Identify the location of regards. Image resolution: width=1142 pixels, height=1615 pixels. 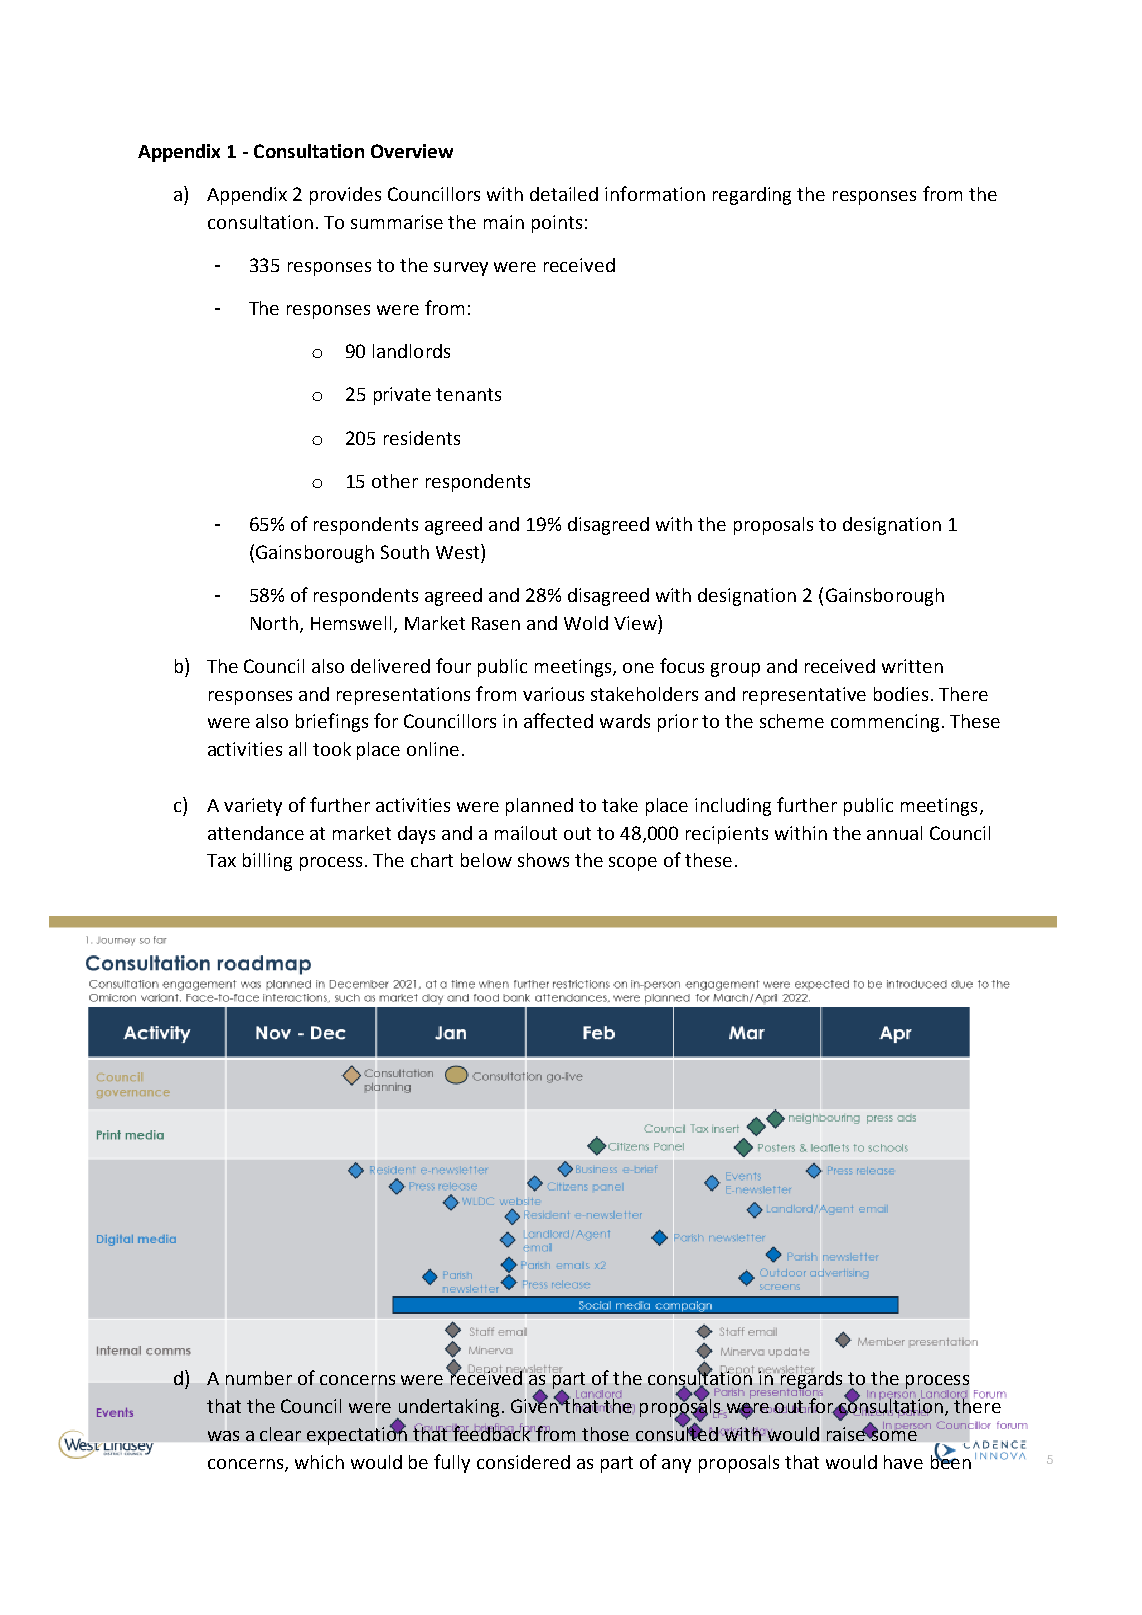
(811, 1379).
